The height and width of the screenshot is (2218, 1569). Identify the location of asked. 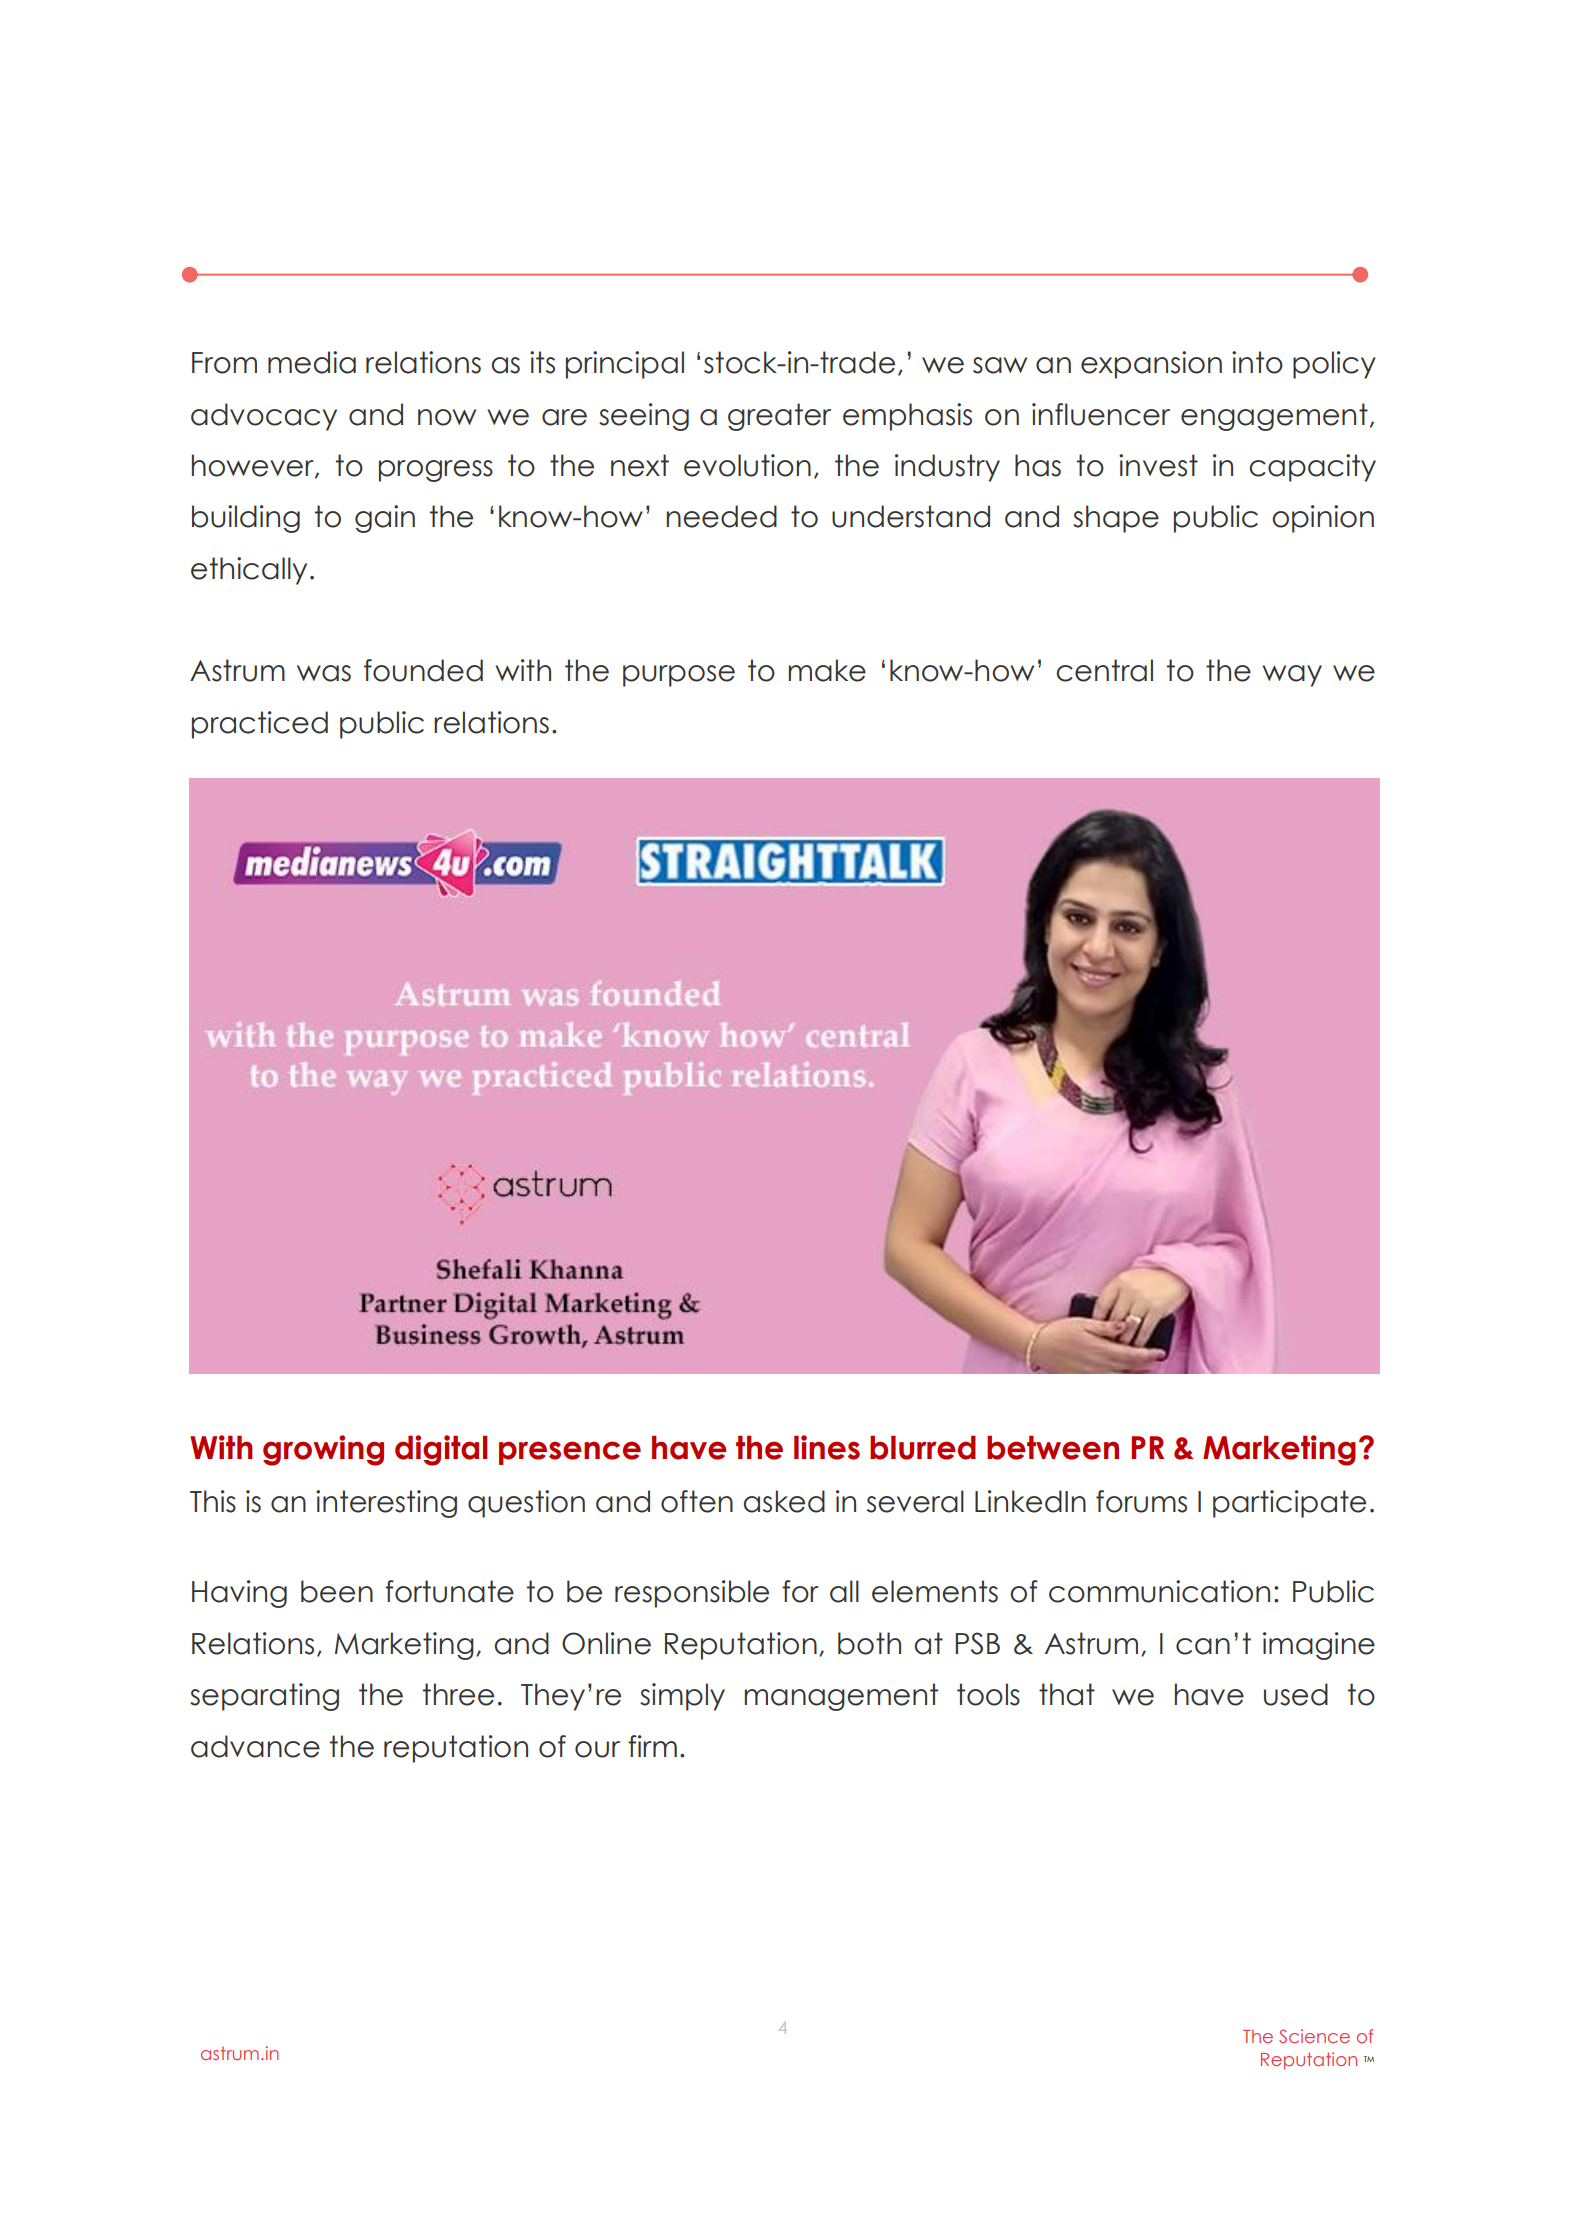
(784, 1501).
